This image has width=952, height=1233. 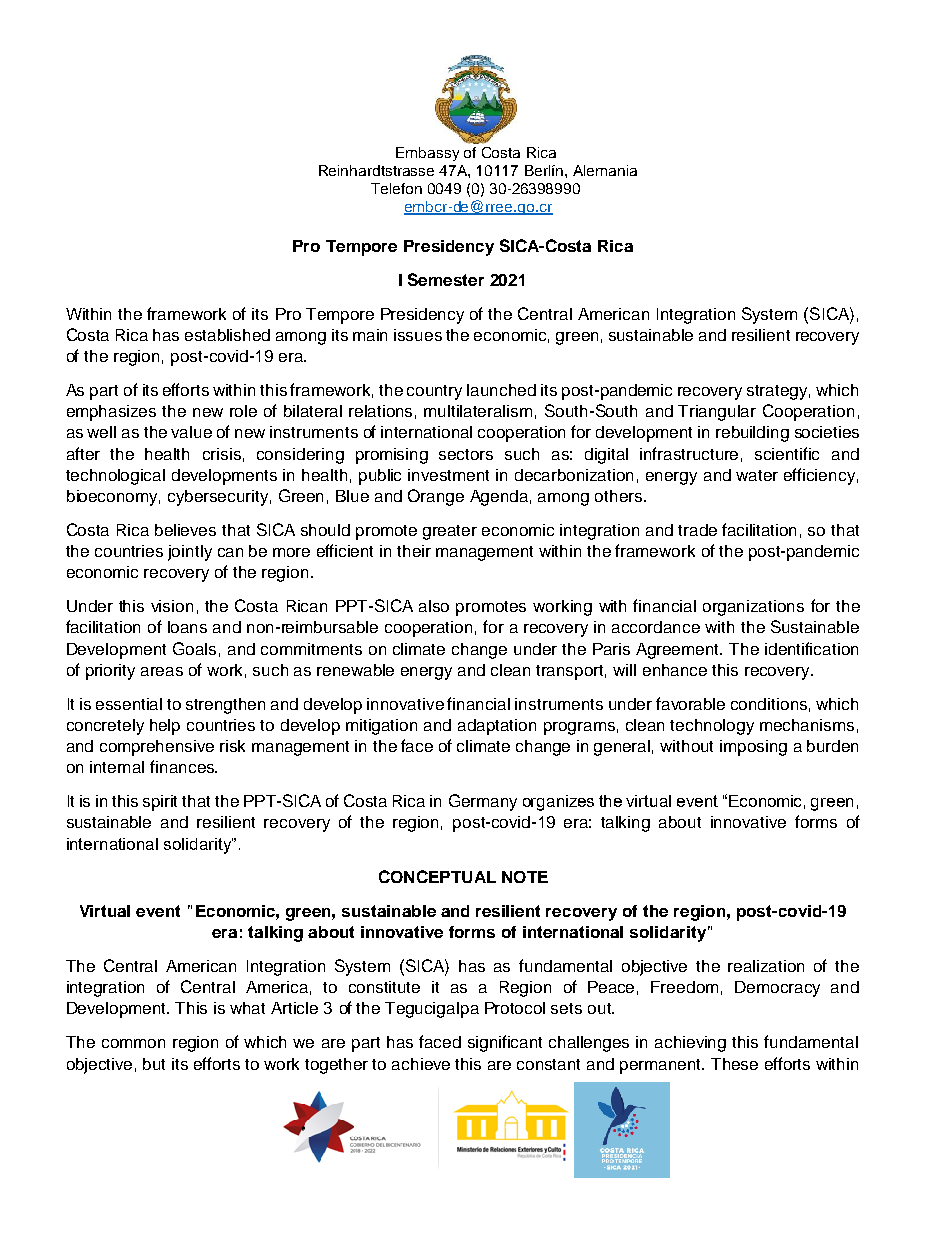 What do you see at coordinates (483, 802) in the image?
I see `Germany` at bounding box center [483, 802].
